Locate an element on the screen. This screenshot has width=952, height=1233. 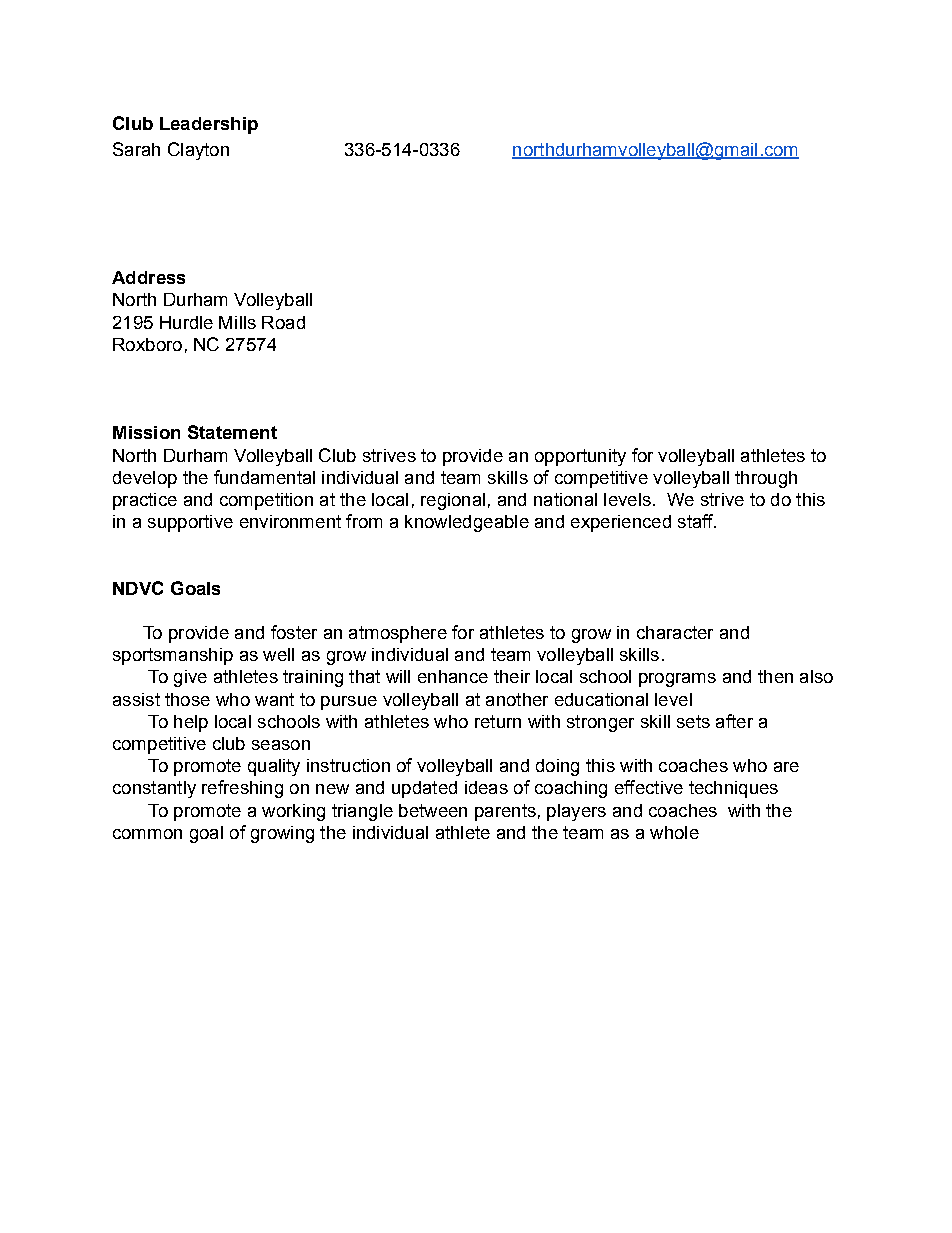
regional is located at coordinates (453, 501).
